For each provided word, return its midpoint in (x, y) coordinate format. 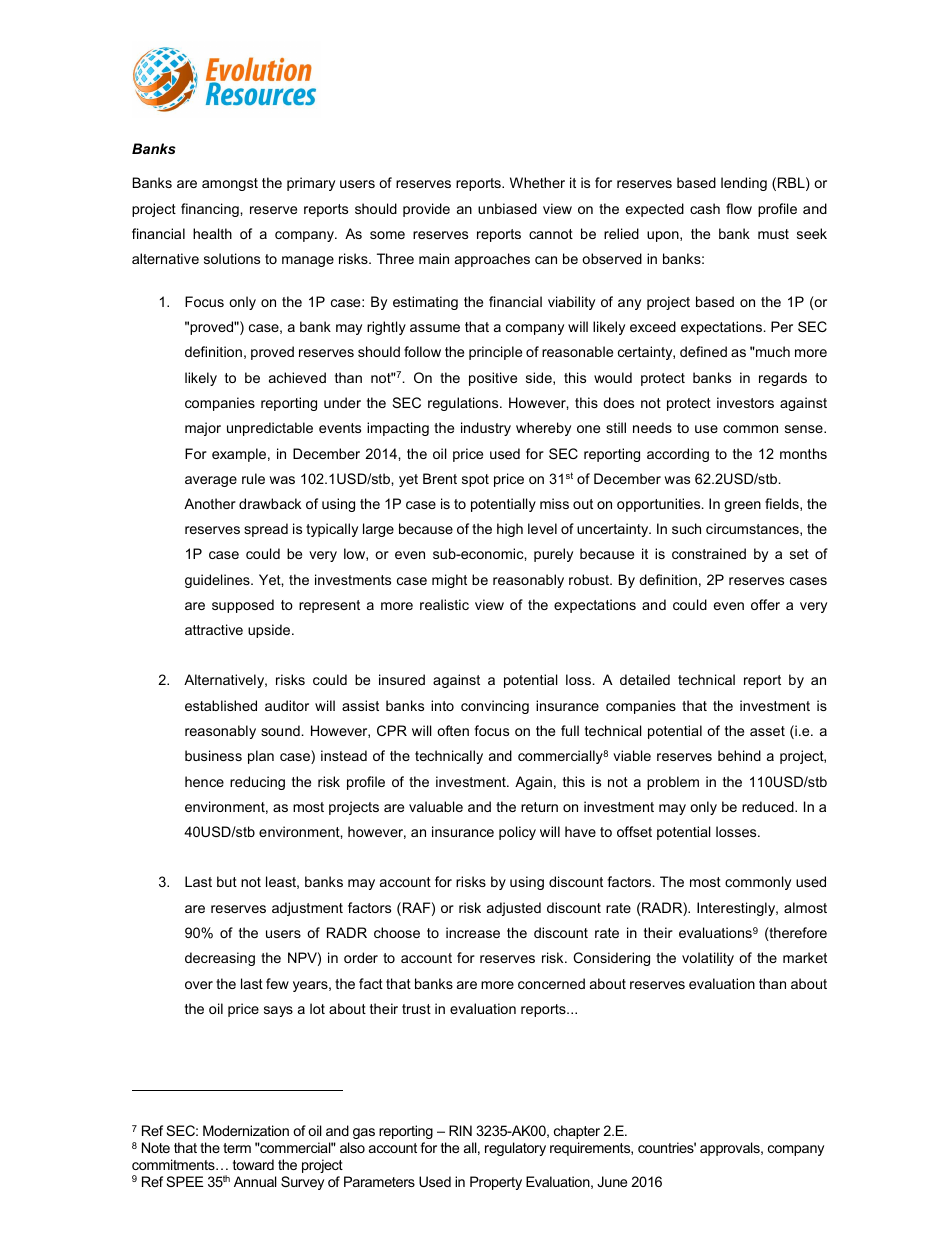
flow (739, 208)
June (612, 1181)
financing (211, 210)
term (237, 1148)
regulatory (515, 1149)
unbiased (507, 208)
